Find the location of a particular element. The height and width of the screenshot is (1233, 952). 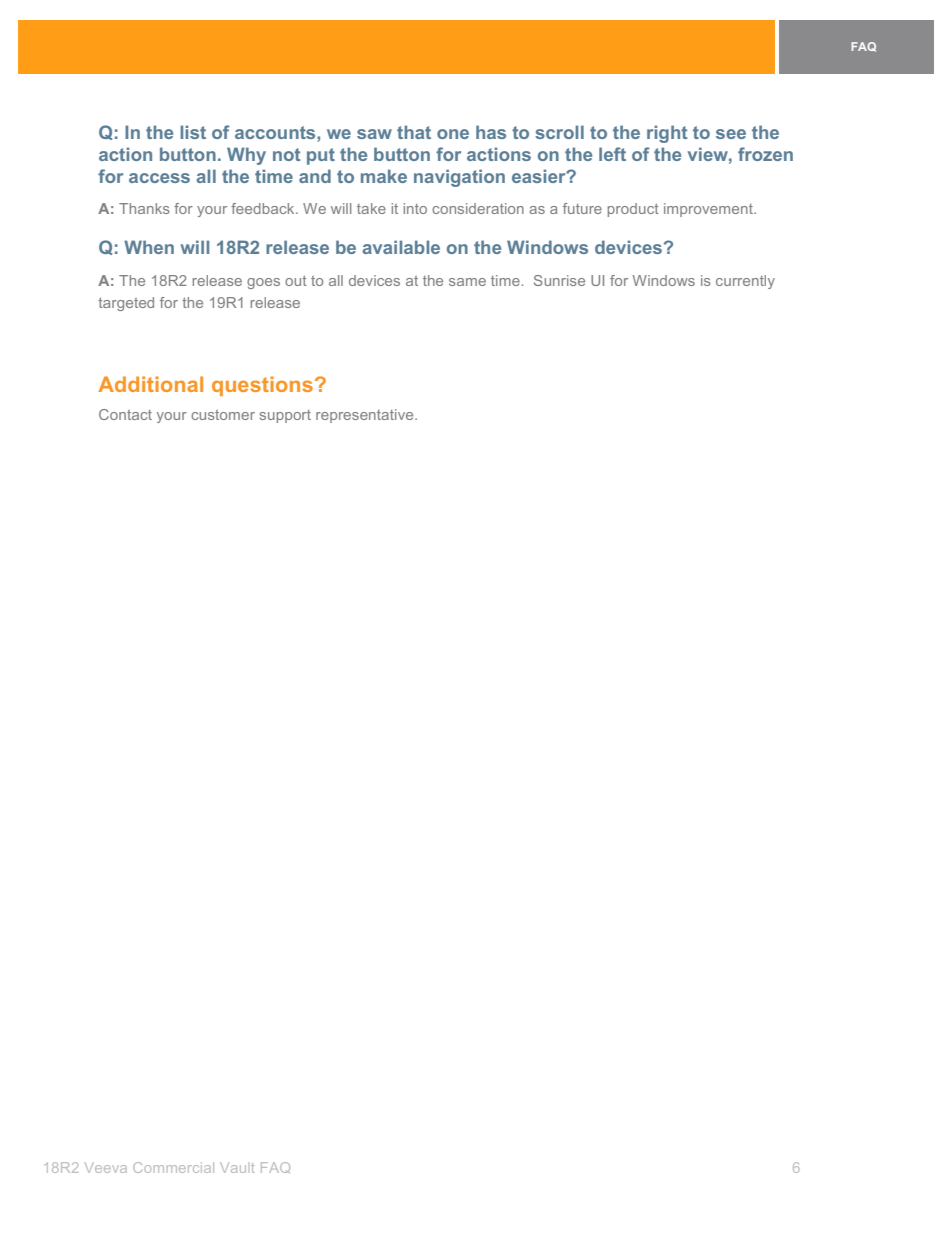

list is located at coordinates (193, 132).
